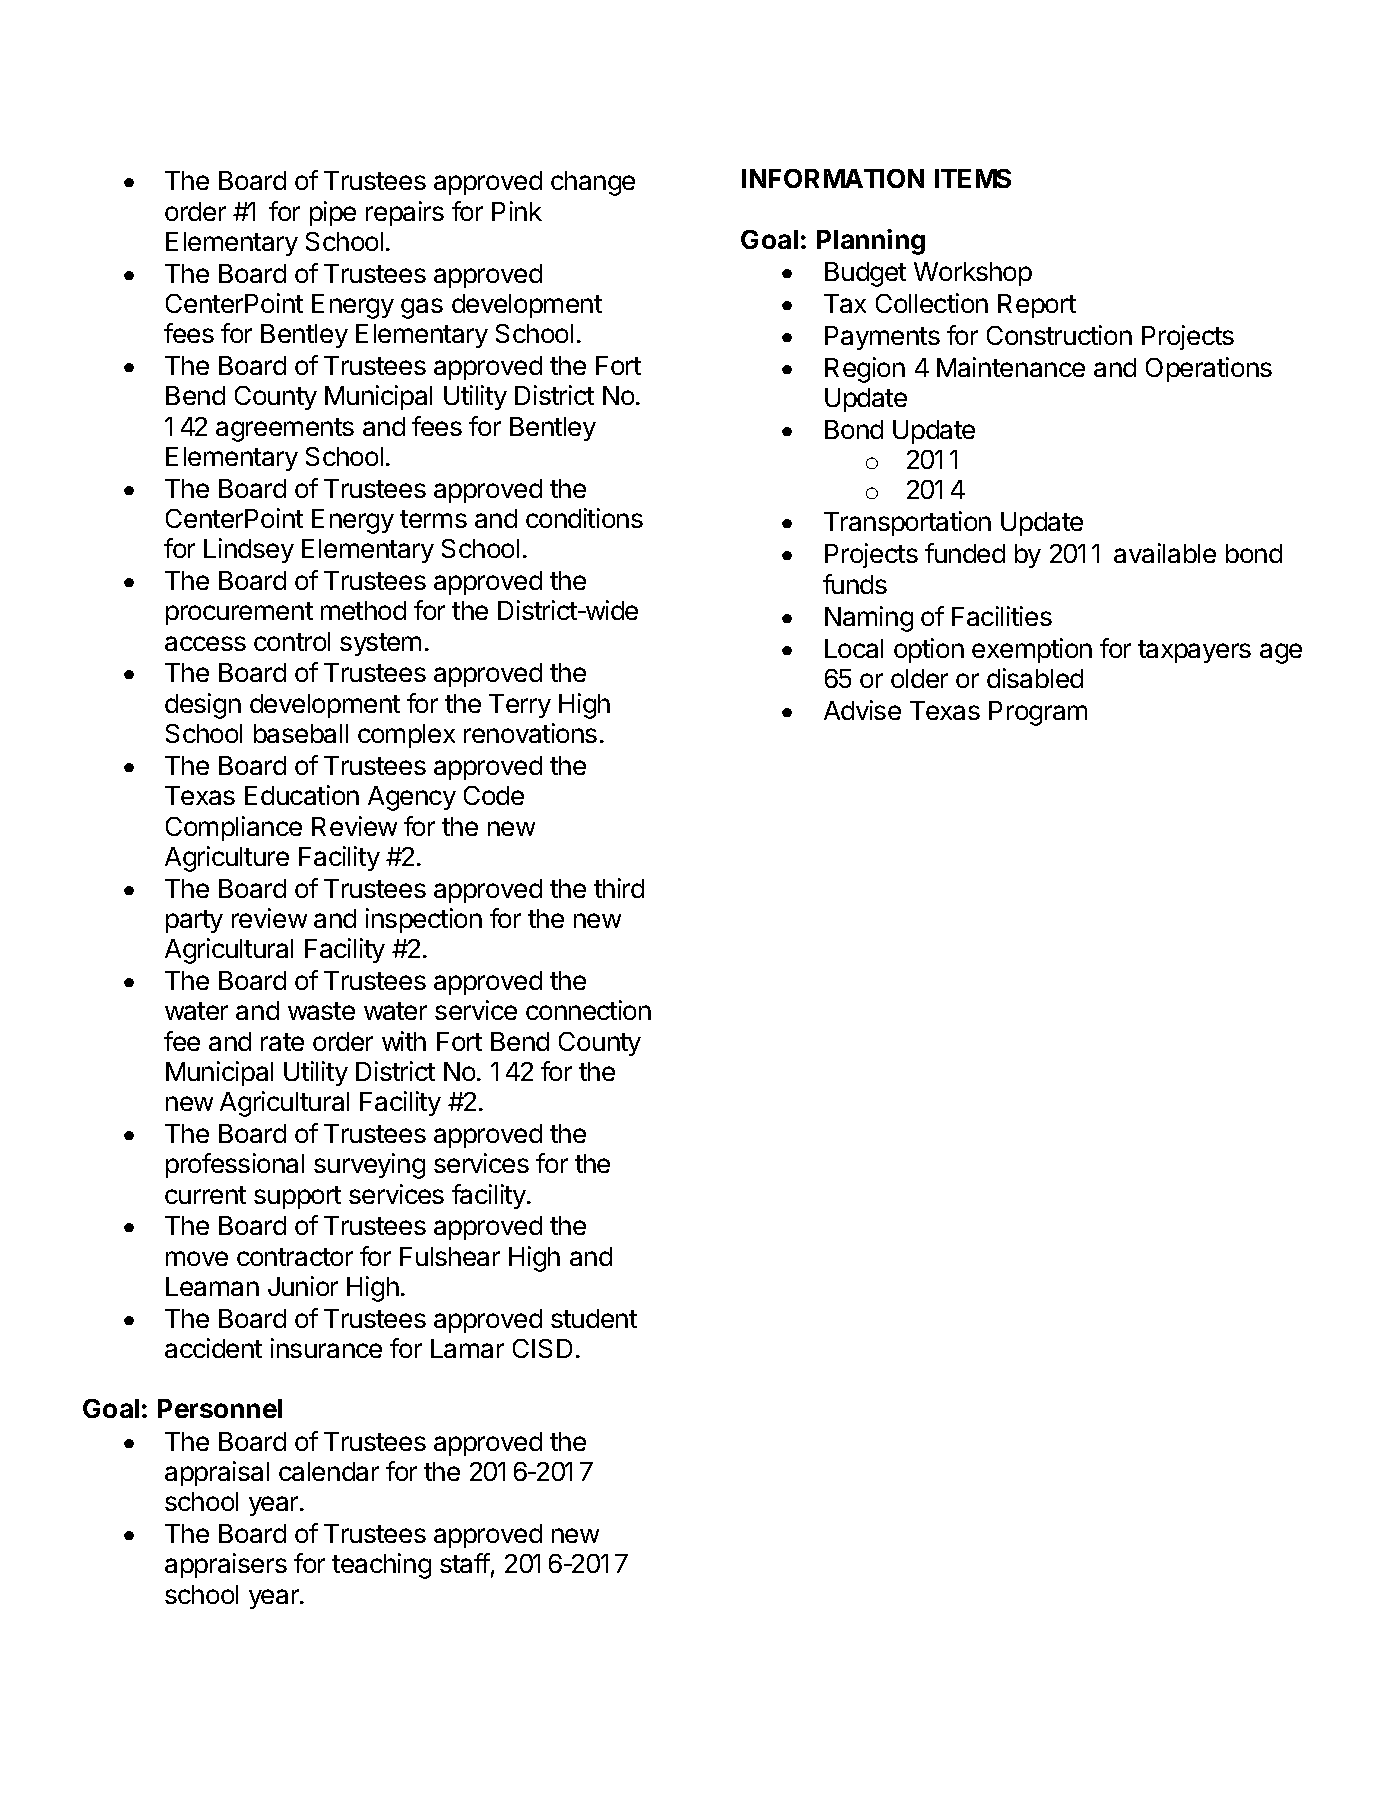 This screenshot has height=1810, width=1399. Describe the element at coordinates (333, 213) in the screenshot. I see `pipe` at that location.
